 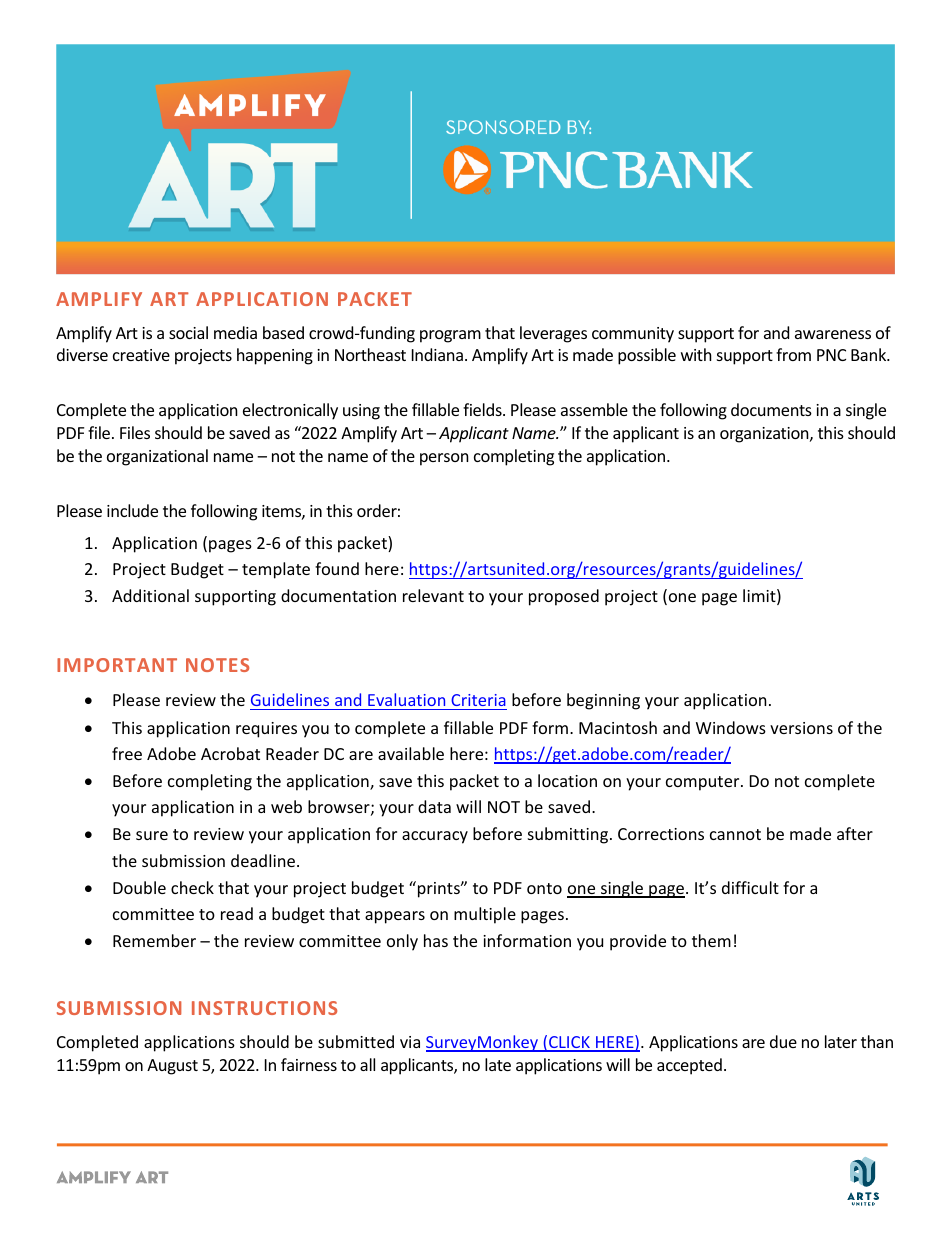 What do you see at coordinates (783, 1041) in the document?
I see `due` at bounding box center [783, 1041].
